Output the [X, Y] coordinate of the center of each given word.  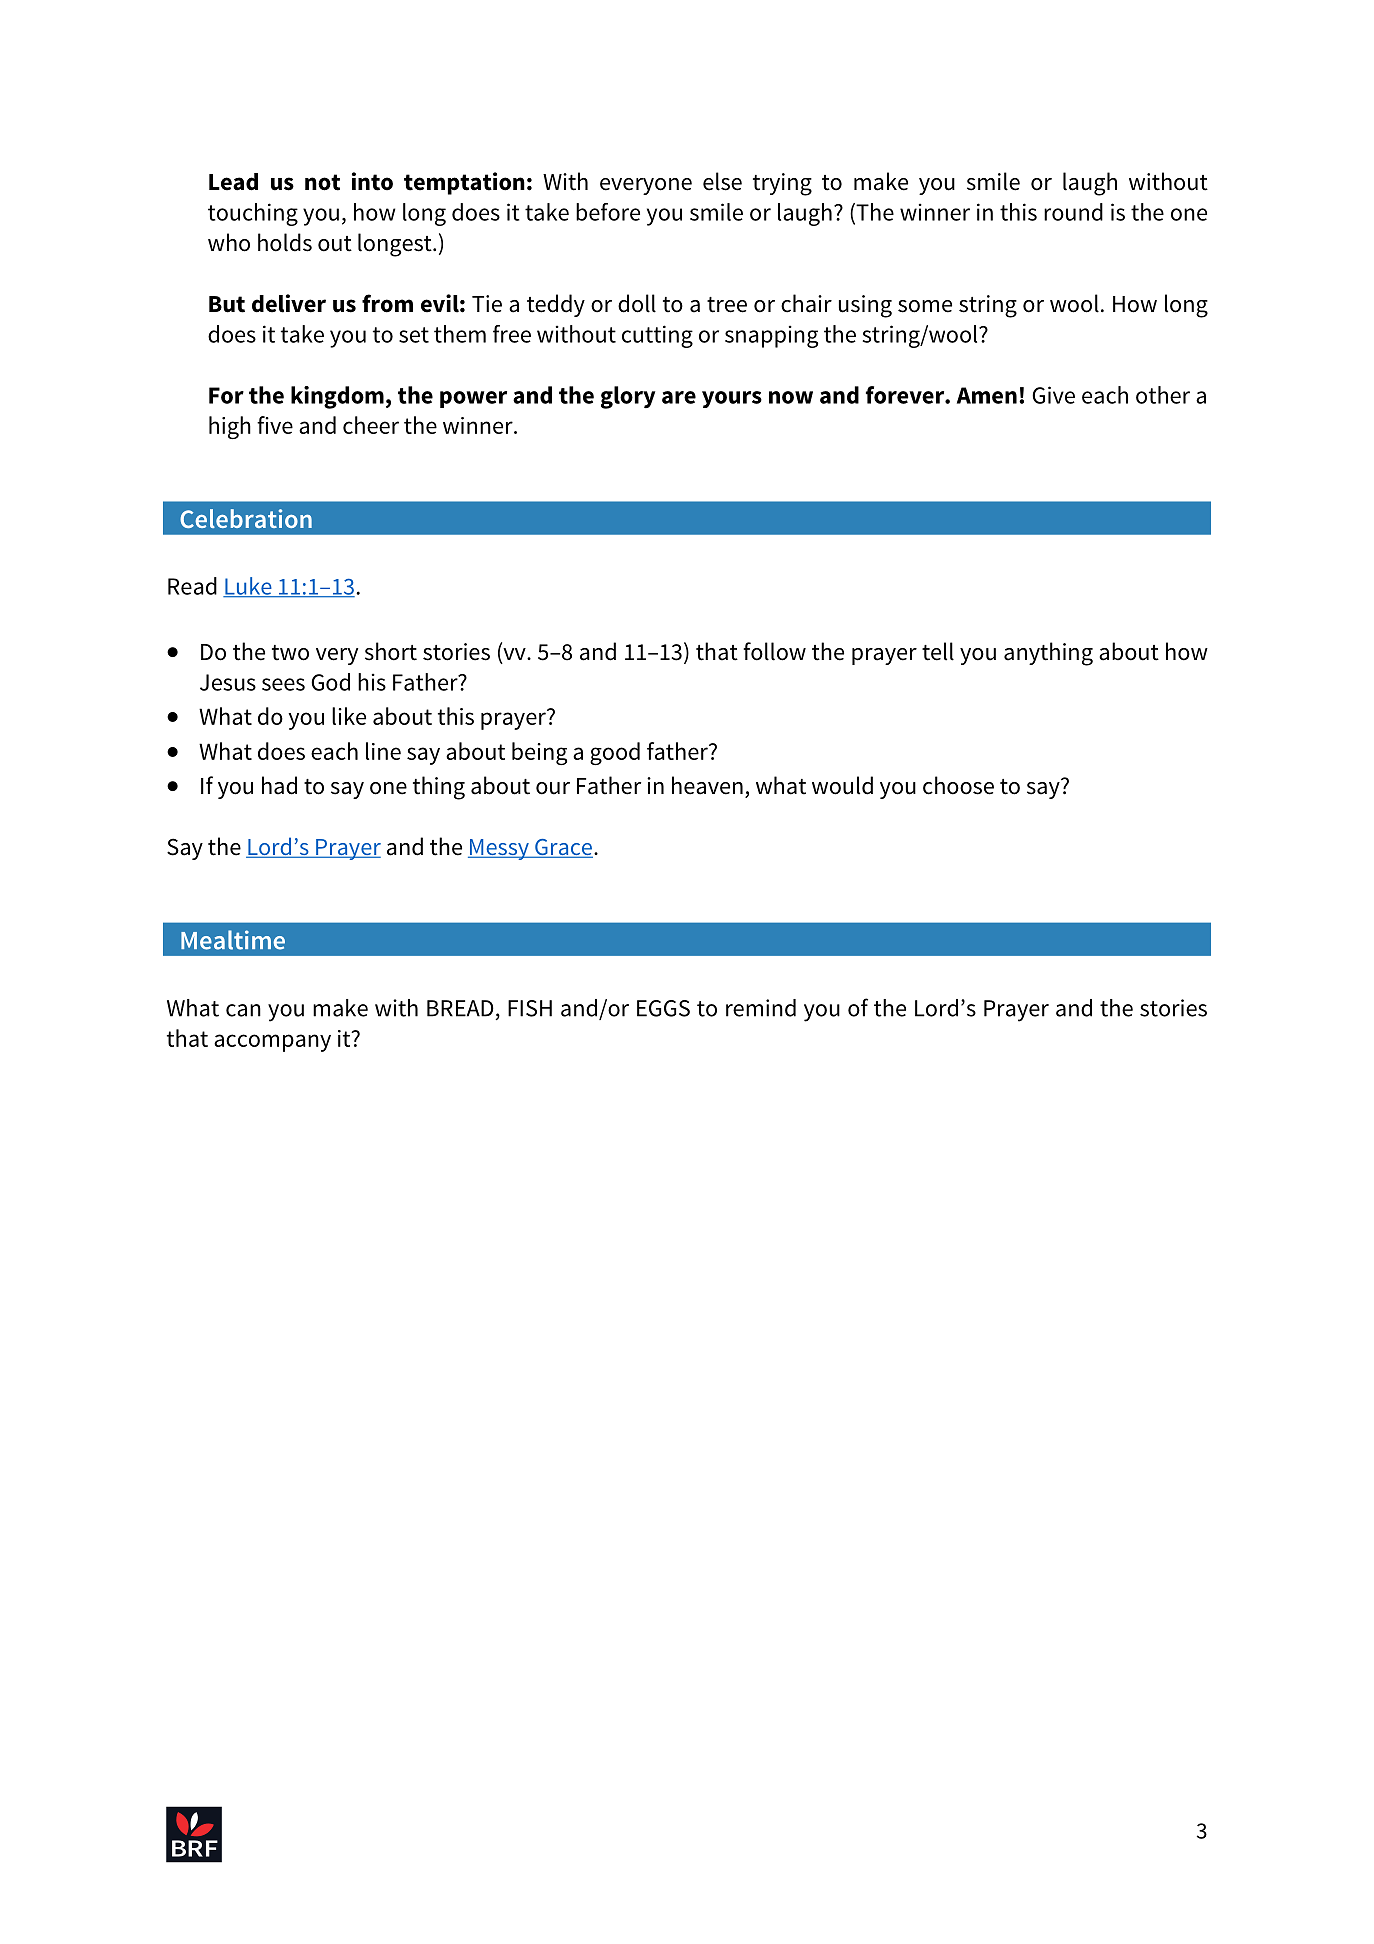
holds [285, 242]
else [722, 181]
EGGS [663, 1008]
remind [761, 1008]
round [1073, 212]
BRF [195, 1848]
